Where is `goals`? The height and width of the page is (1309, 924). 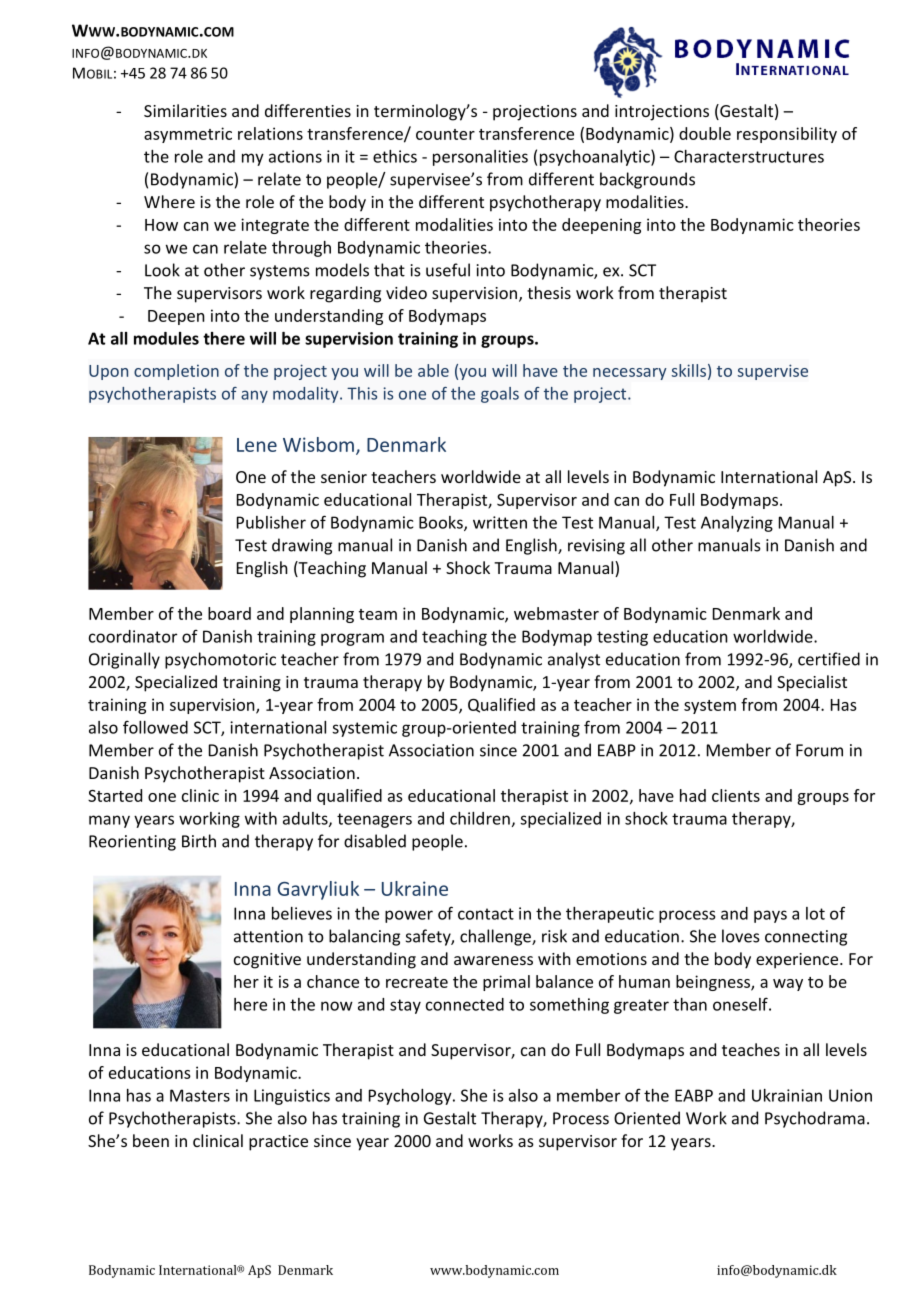 goals is located at coordinates (500, 395).
